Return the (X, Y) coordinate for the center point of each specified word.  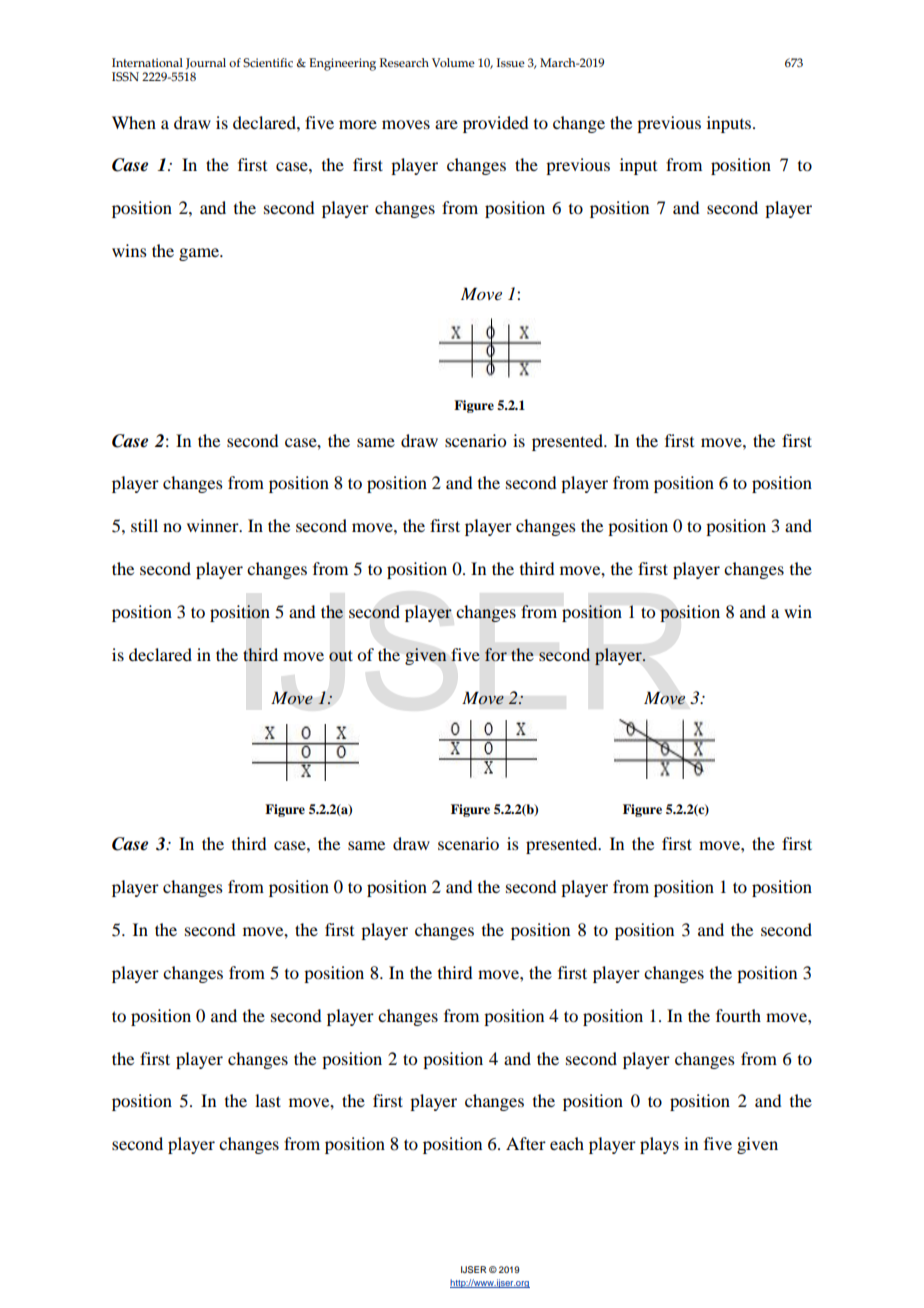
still (144, 525)
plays (659, 1145)
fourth (738, 1015)
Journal (206, 64)
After (526, 1143)
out (340, 656)
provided (495, 124)
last (268, 1100)
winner (214, 525)
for (496, 654)
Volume (453, 62)
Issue (511, 62)
